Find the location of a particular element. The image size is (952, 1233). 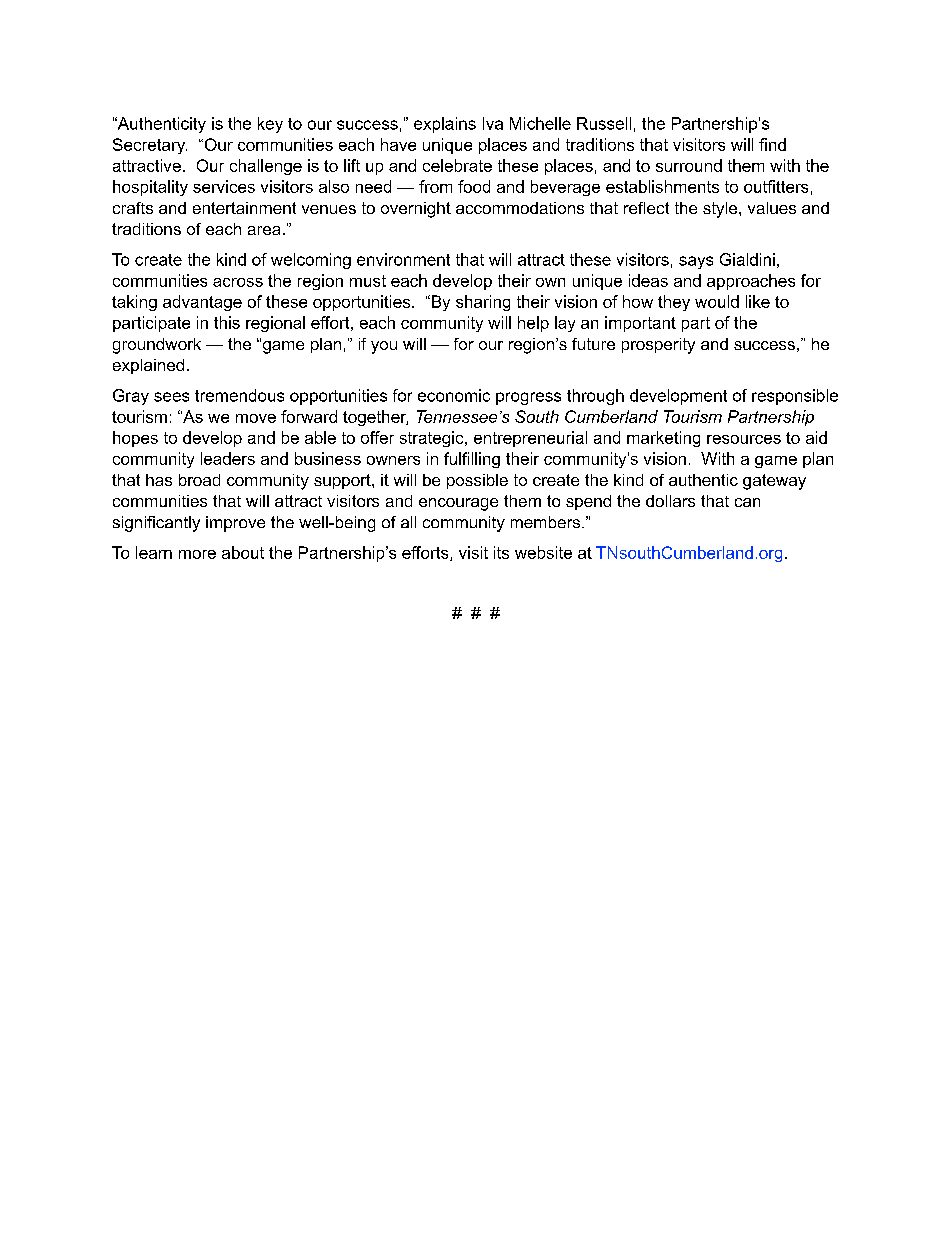

environment is located at coordinates (403, 259).
